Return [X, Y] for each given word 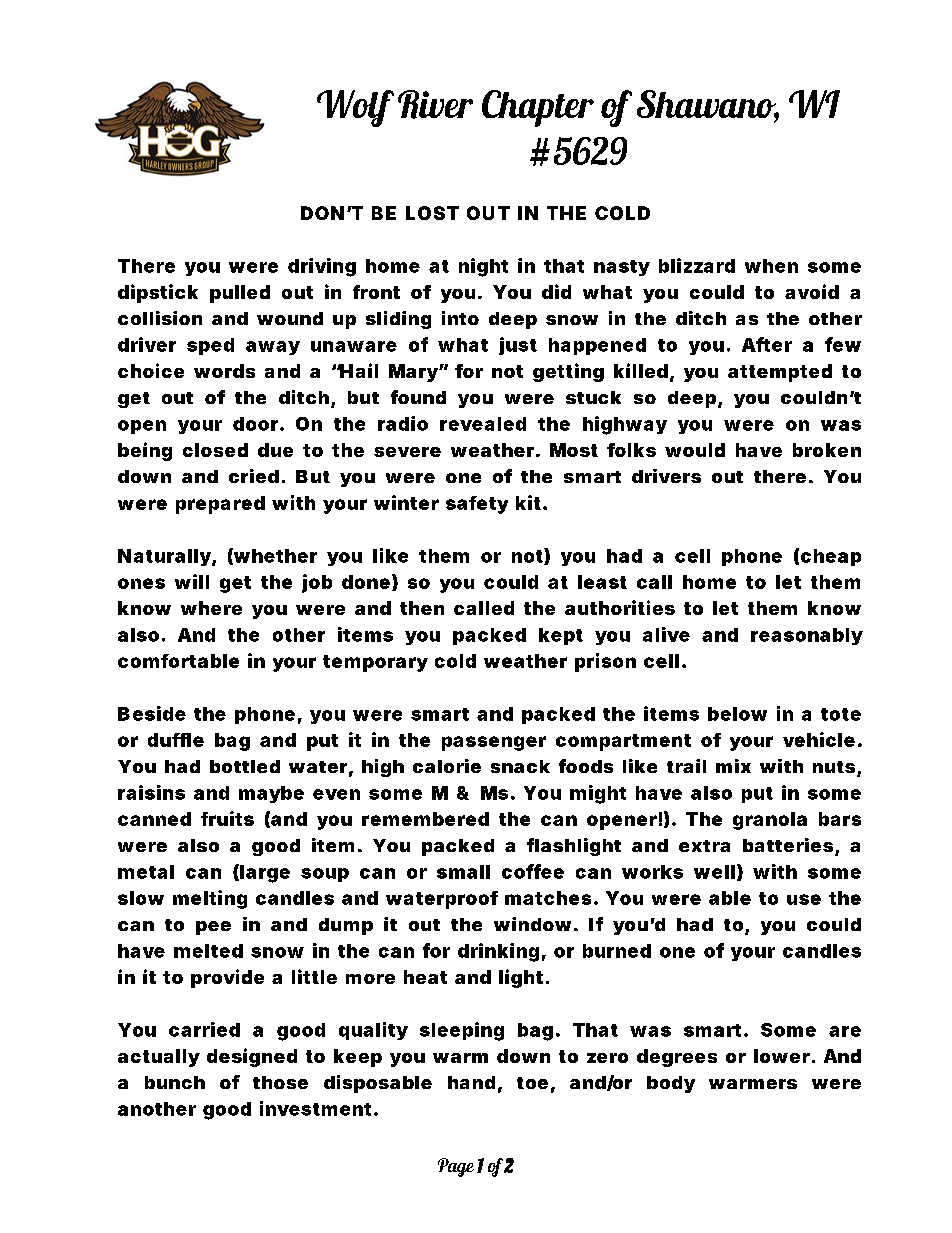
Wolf [355, 108]
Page [456, 1167]
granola [770, 821]
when [771, 266]
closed [215, 450]
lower [782, 1056]
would [695, 450]
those [280, 1082]
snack [520, 766]
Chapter [538, 108]
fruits [227, 818]
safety [477, 505]
